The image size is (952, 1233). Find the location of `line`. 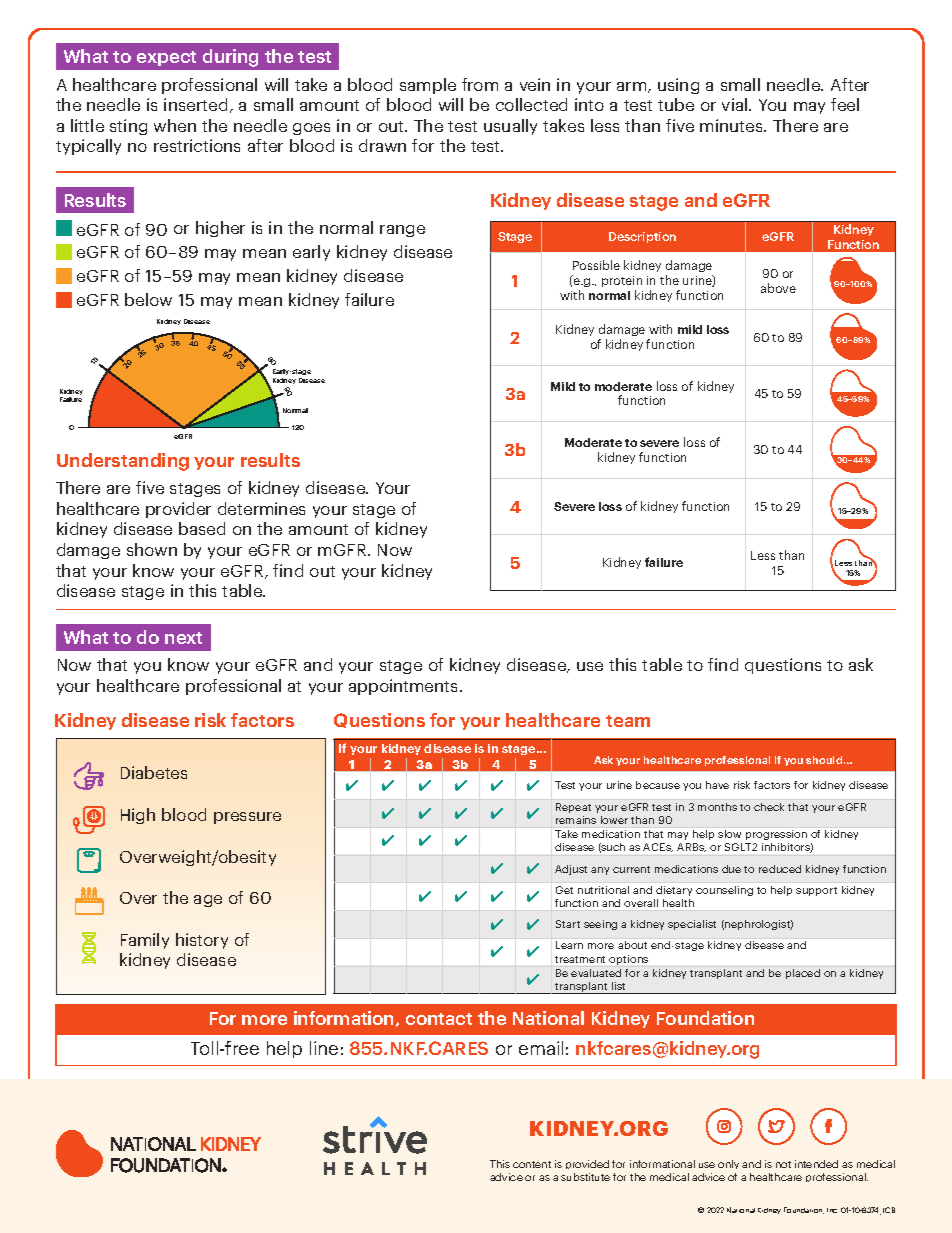

line is located at coordinates (324, 1048).
